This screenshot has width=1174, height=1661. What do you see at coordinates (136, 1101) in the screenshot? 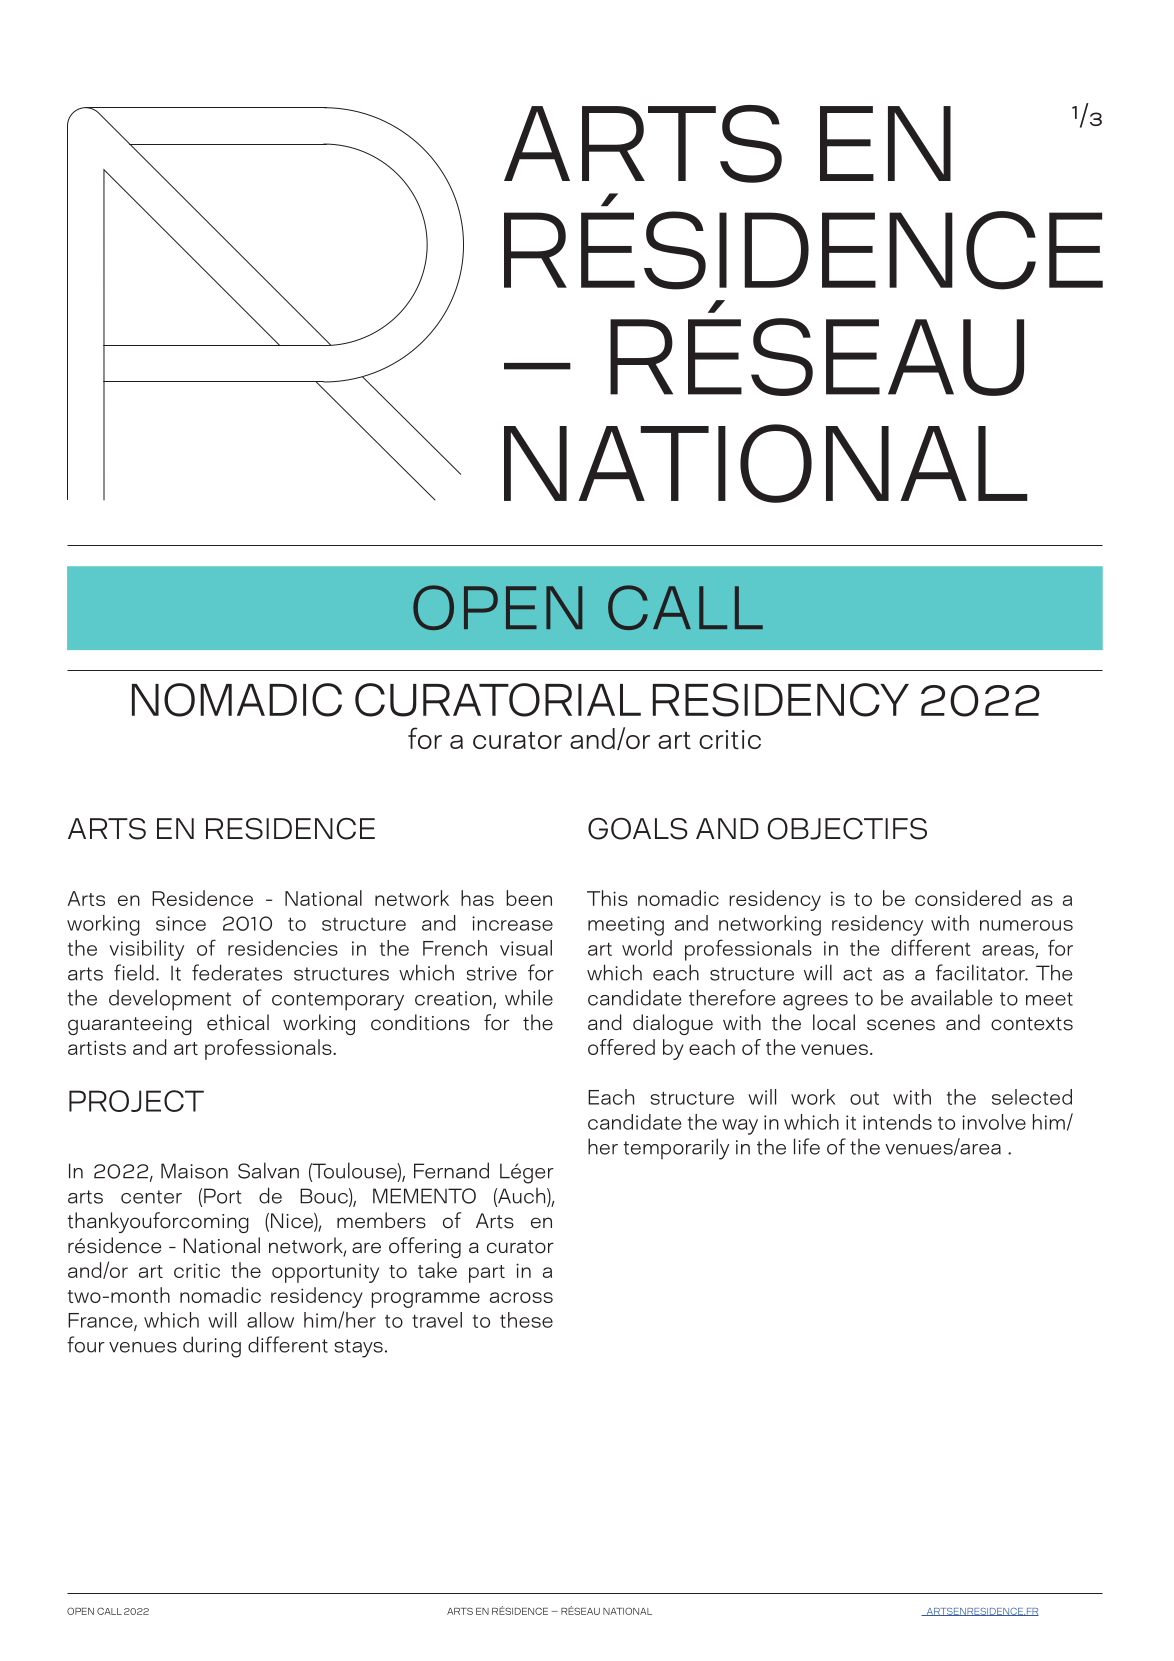
I see `PROJECT` at bounding box center [136, 1101].
